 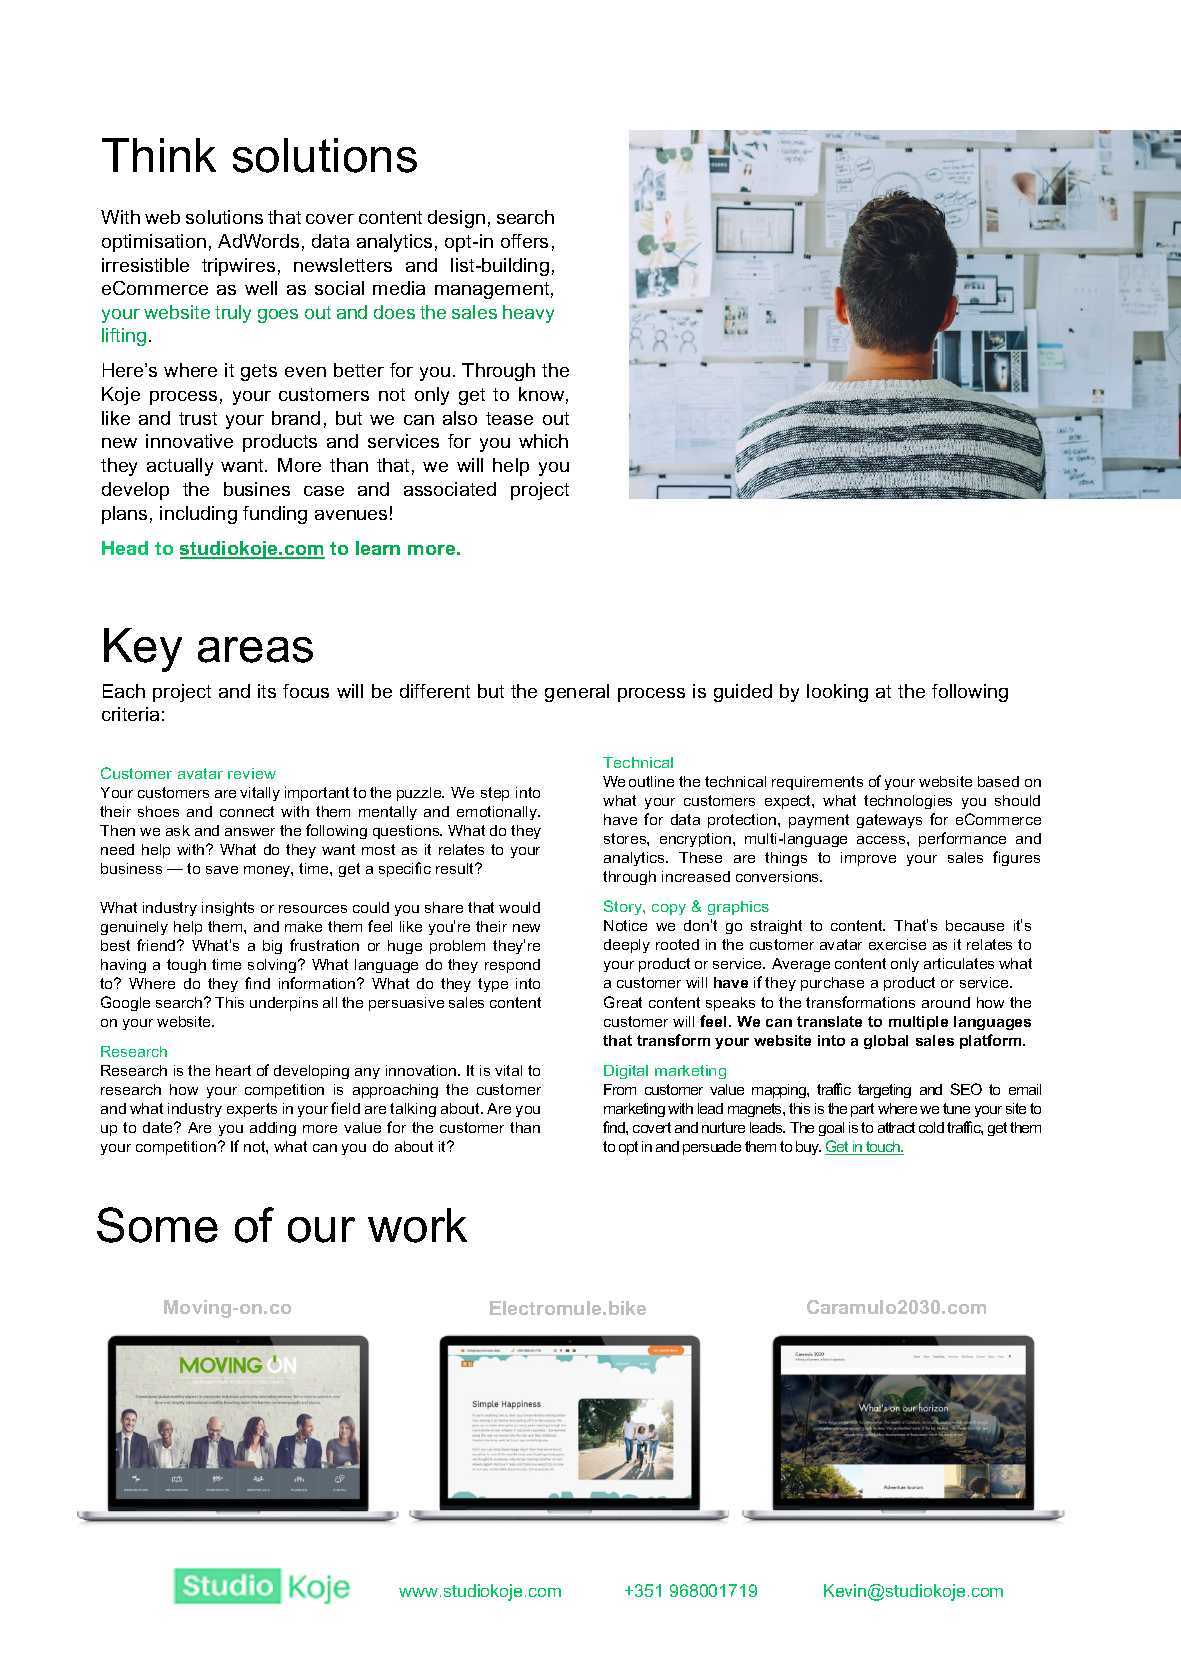 I want to click on offers, so click(x=524, y=241).
